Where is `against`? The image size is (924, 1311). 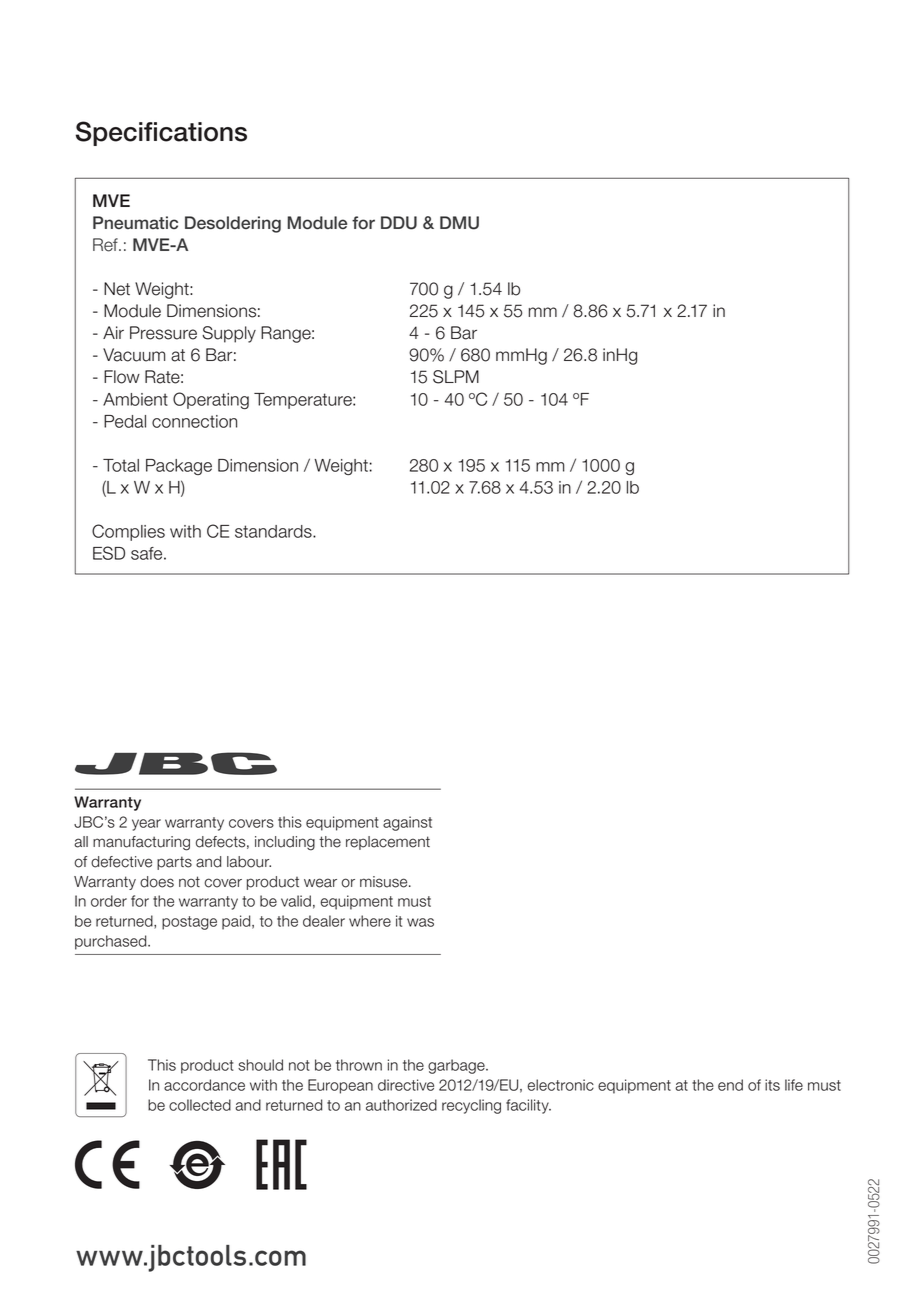
against is located at coordinates (407, 823).
